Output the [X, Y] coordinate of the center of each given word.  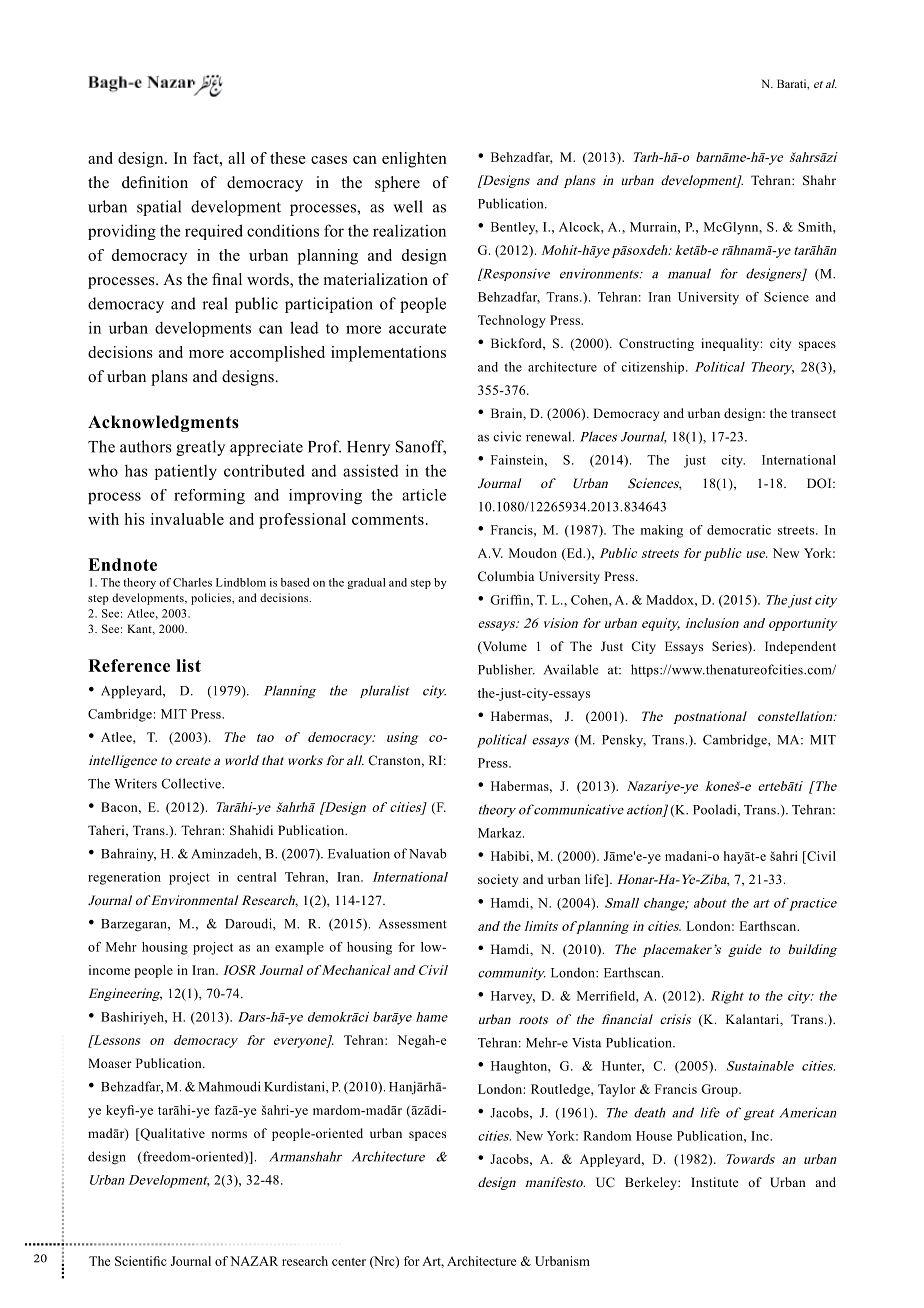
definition [155, 182]
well [408, 206]
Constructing [656, 344]
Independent [800, 647]
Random [607, 1136]
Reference [129, 665]
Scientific [141, 1261]
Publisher [506, 669]
